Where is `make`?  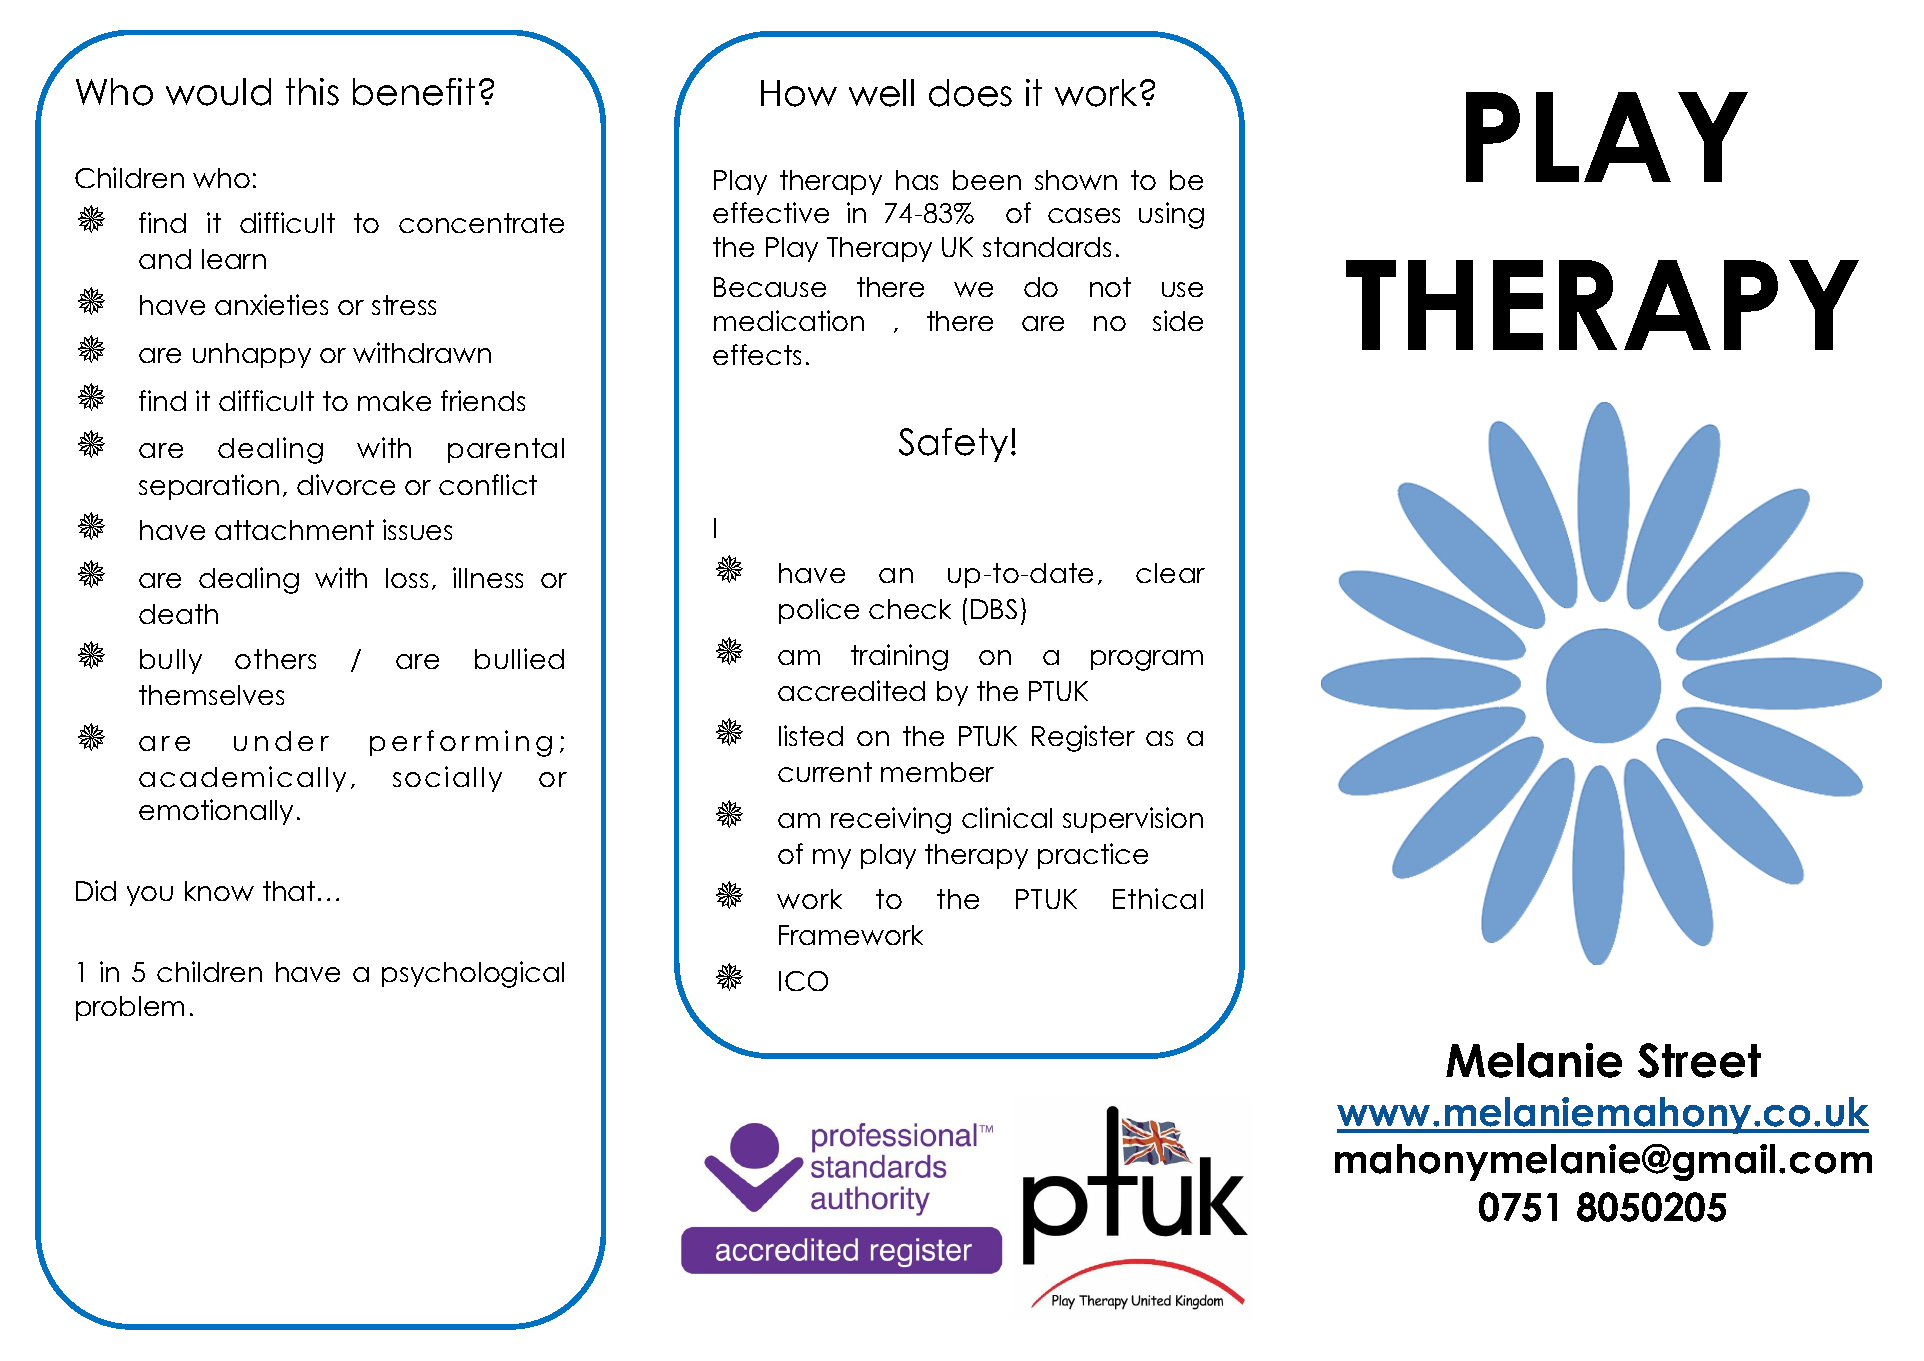
make is located at coordinates (394, 401).
